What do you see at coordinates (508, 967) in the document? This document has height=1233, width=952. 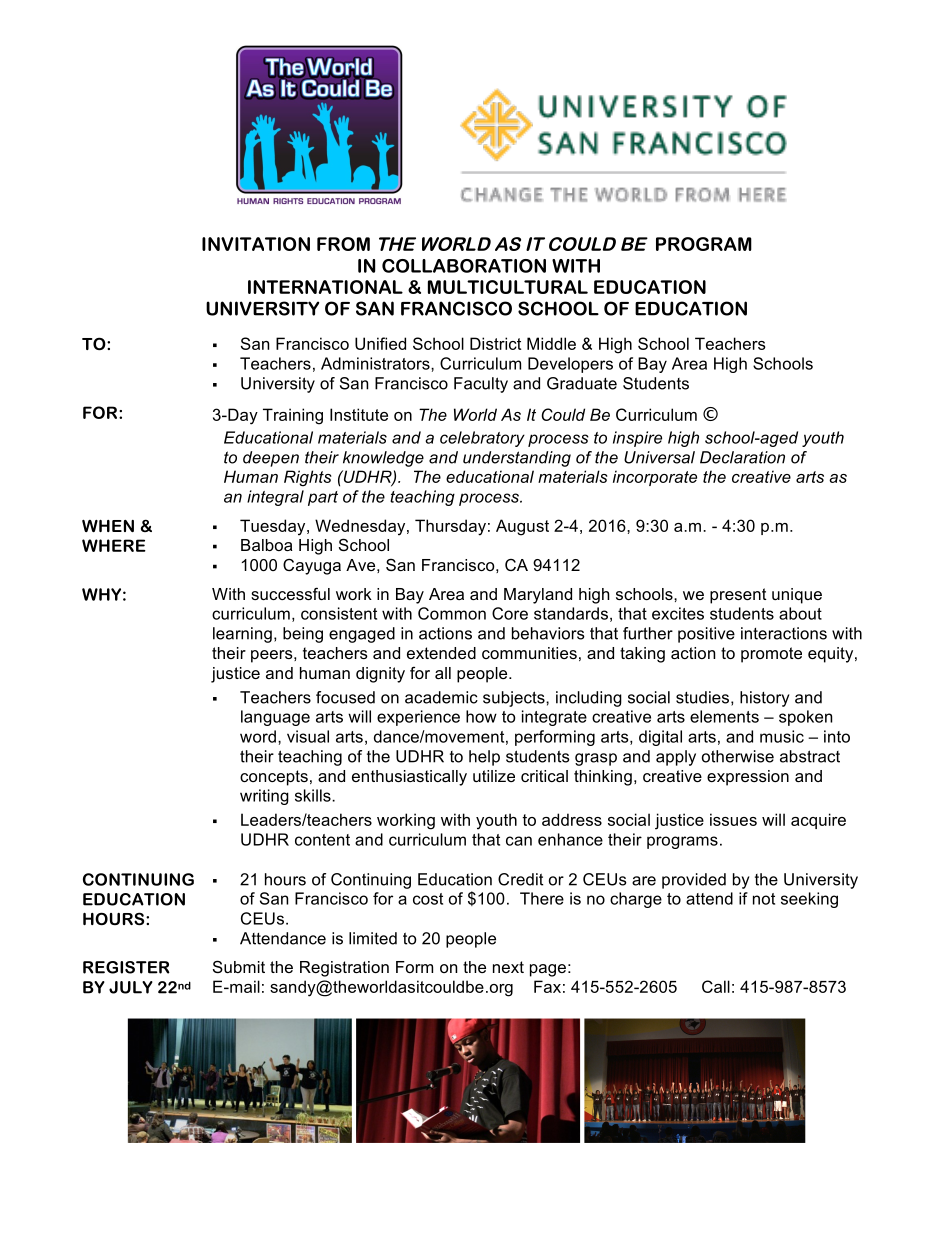 I see `next` at bounding box center [508, 967].
